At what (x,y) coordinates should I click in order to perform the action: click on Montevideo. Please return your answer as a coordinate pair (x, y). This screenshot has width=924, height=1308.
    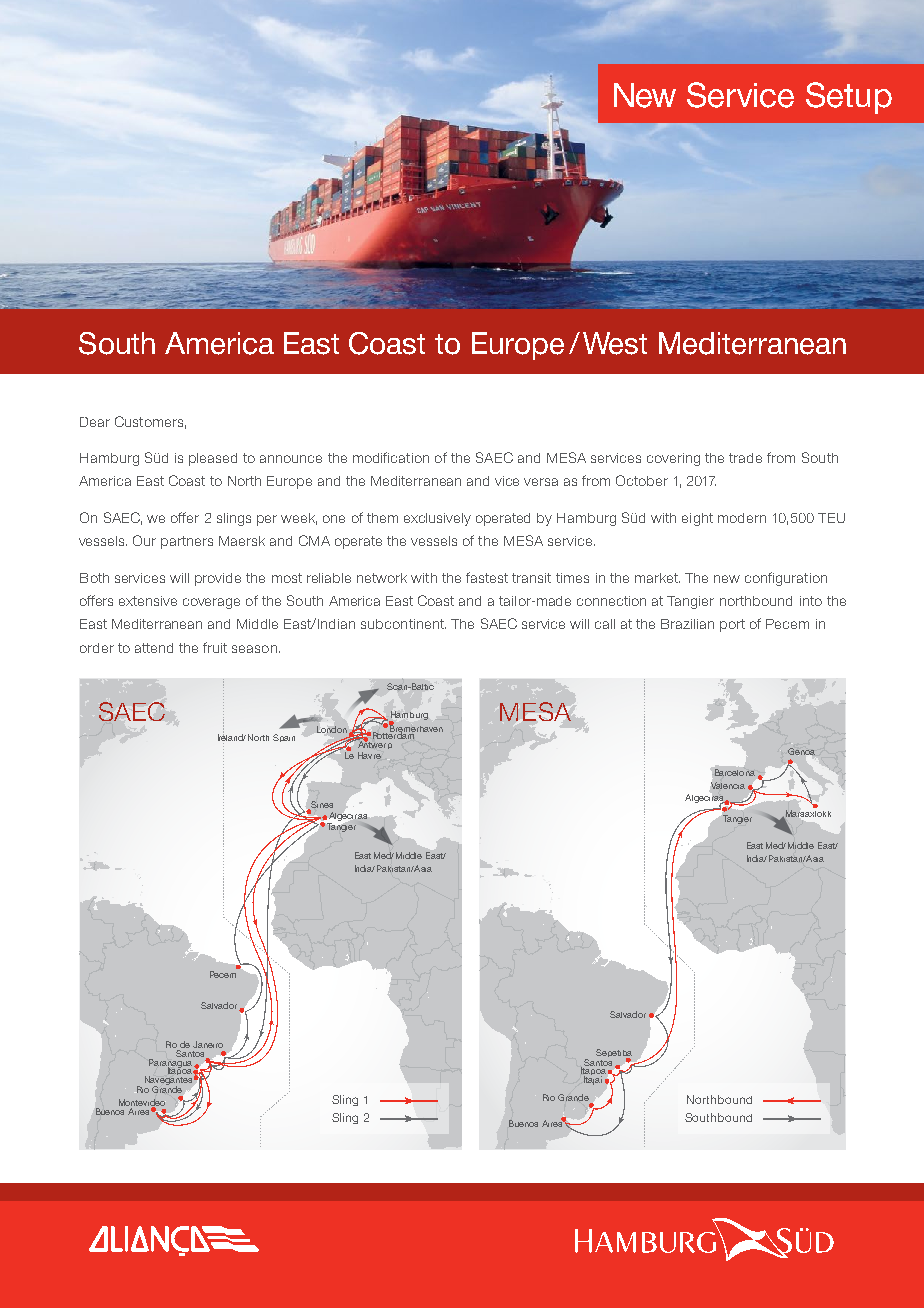
    Looking at the image, I should click on (142, 1103).
